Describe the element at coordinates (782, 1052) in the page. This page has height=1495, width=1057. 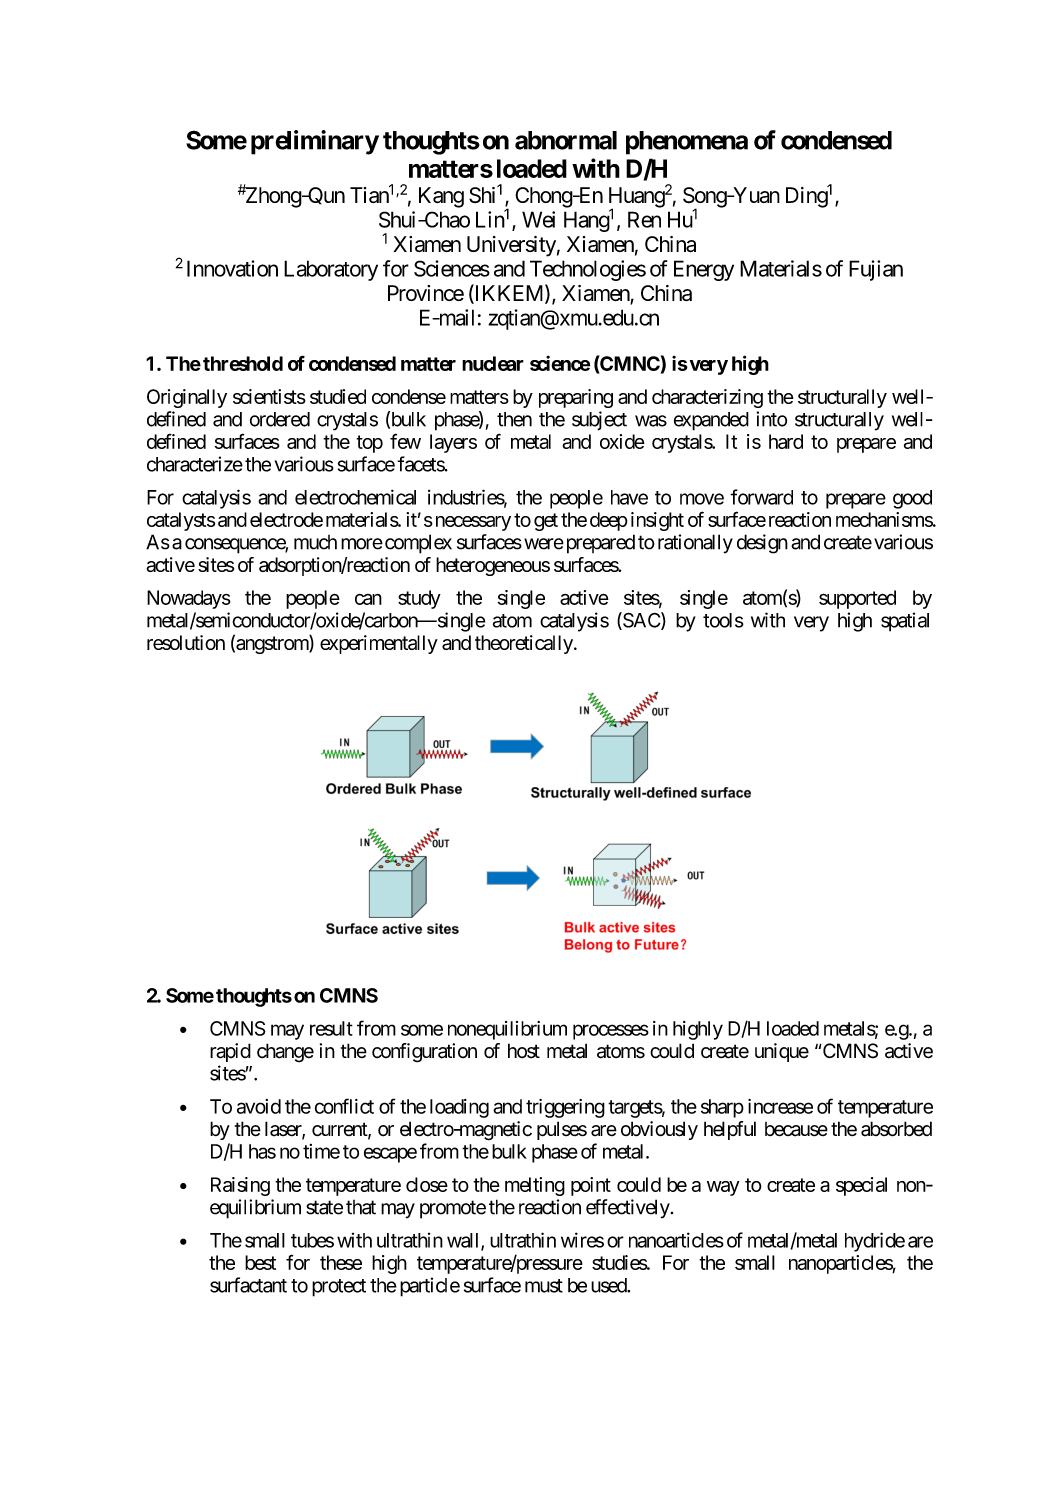
I see `unique` at that location.
